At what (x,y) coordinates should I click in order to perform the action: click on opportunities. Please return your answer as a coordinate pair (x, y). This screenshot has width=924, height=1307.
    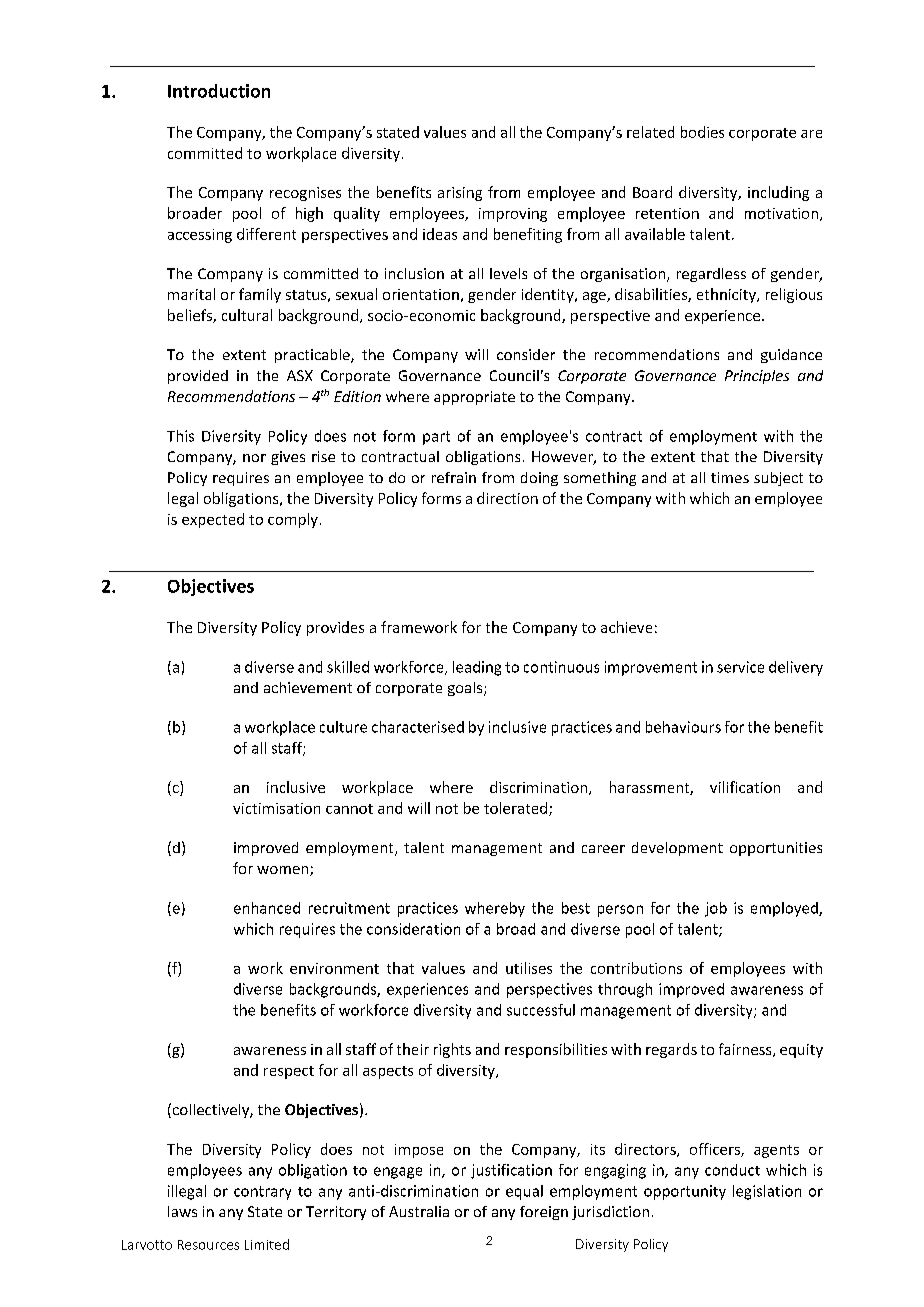
    Looking at the image, I should click on (776, 849).
